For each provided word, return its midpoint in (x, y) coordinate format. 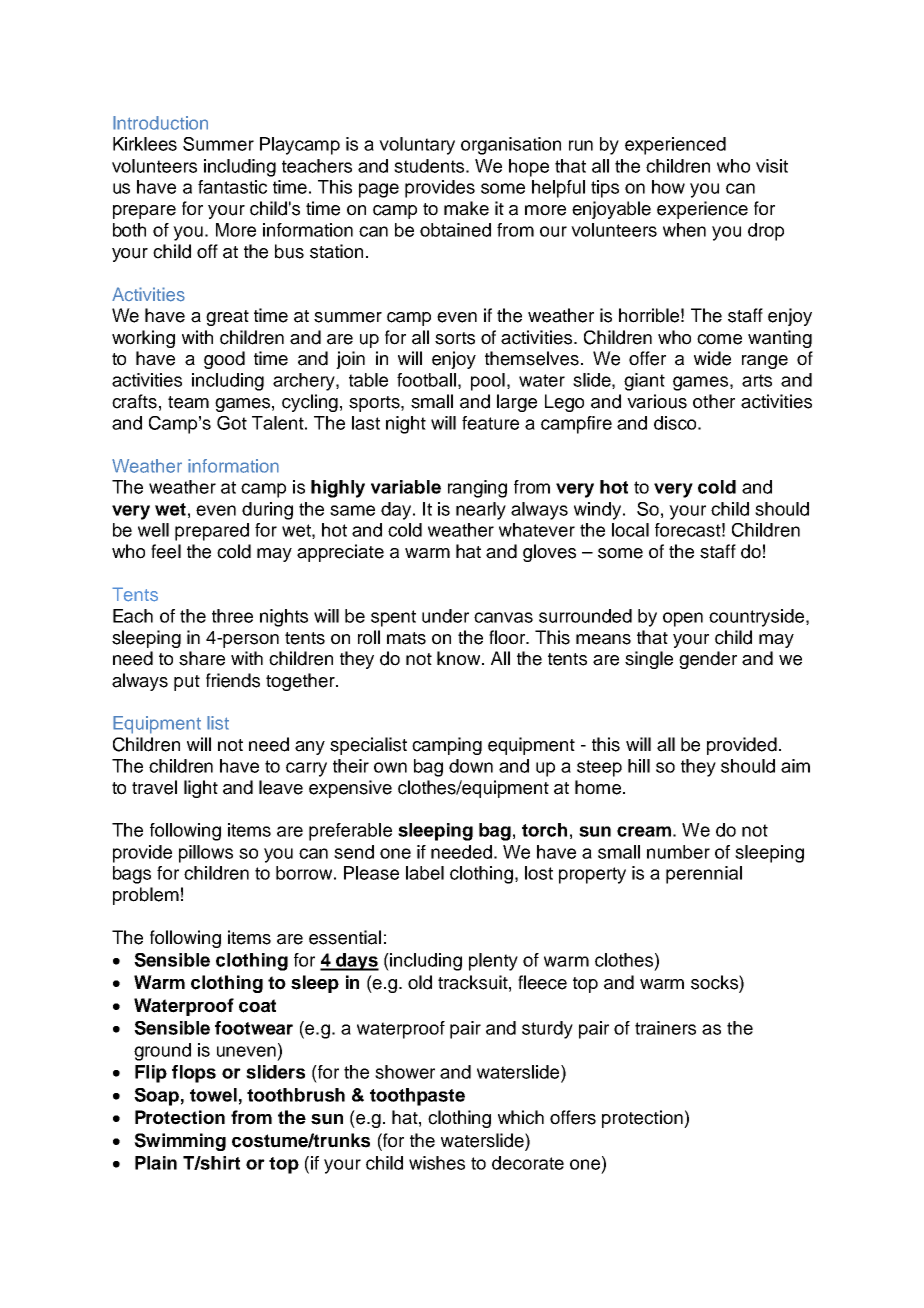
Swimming (180, 1142)
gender (708, 660)
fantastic (232, 187)
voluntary (417, 146)
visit (772, 166)
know (460, 658)
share (202, 658)
